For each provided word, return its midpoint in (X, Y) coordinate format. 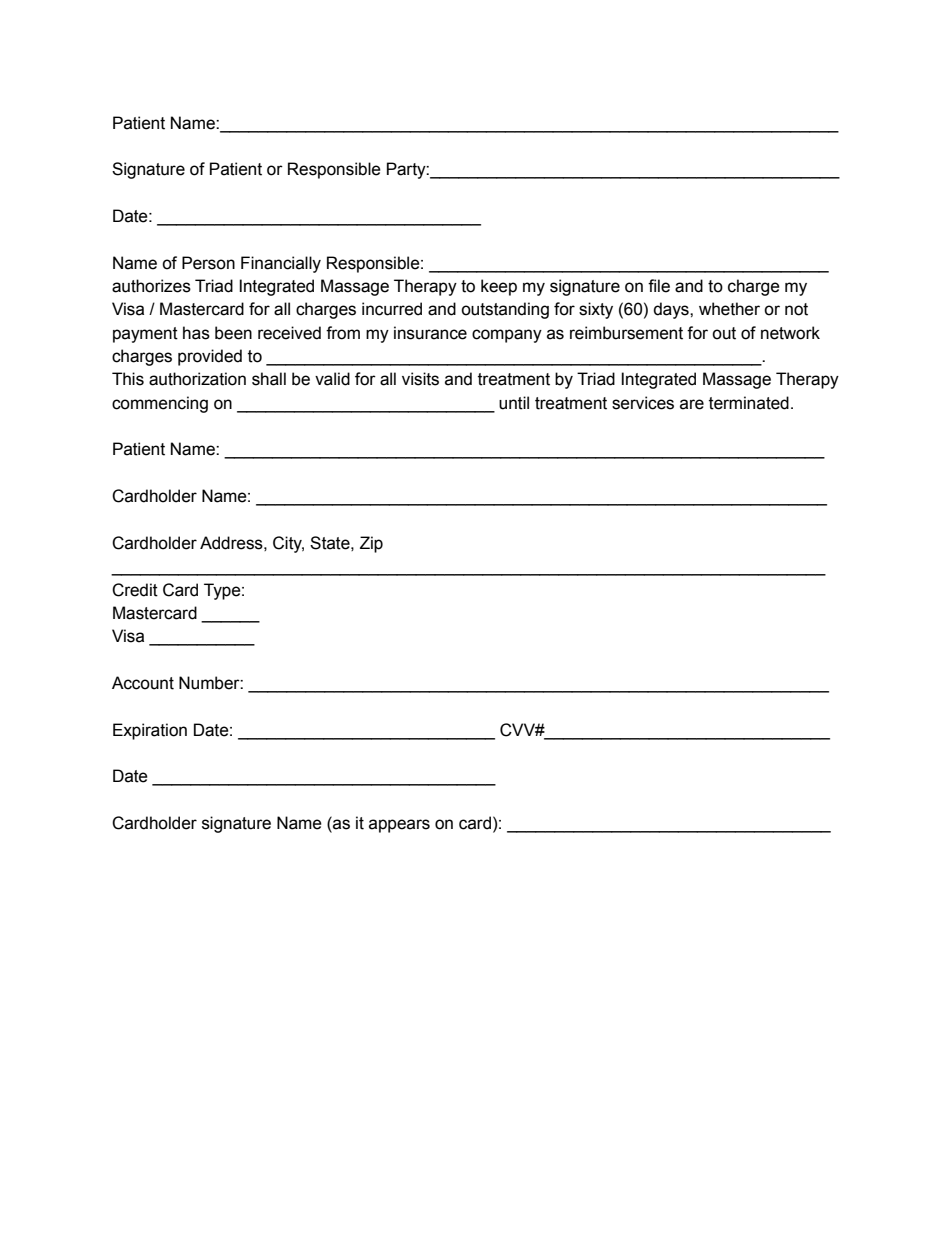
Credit (135, 590)
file (659, 286)
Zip (371, 544)
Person (208, 263)
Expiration (150, 731)
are (692, 404)
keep (499, 287)
